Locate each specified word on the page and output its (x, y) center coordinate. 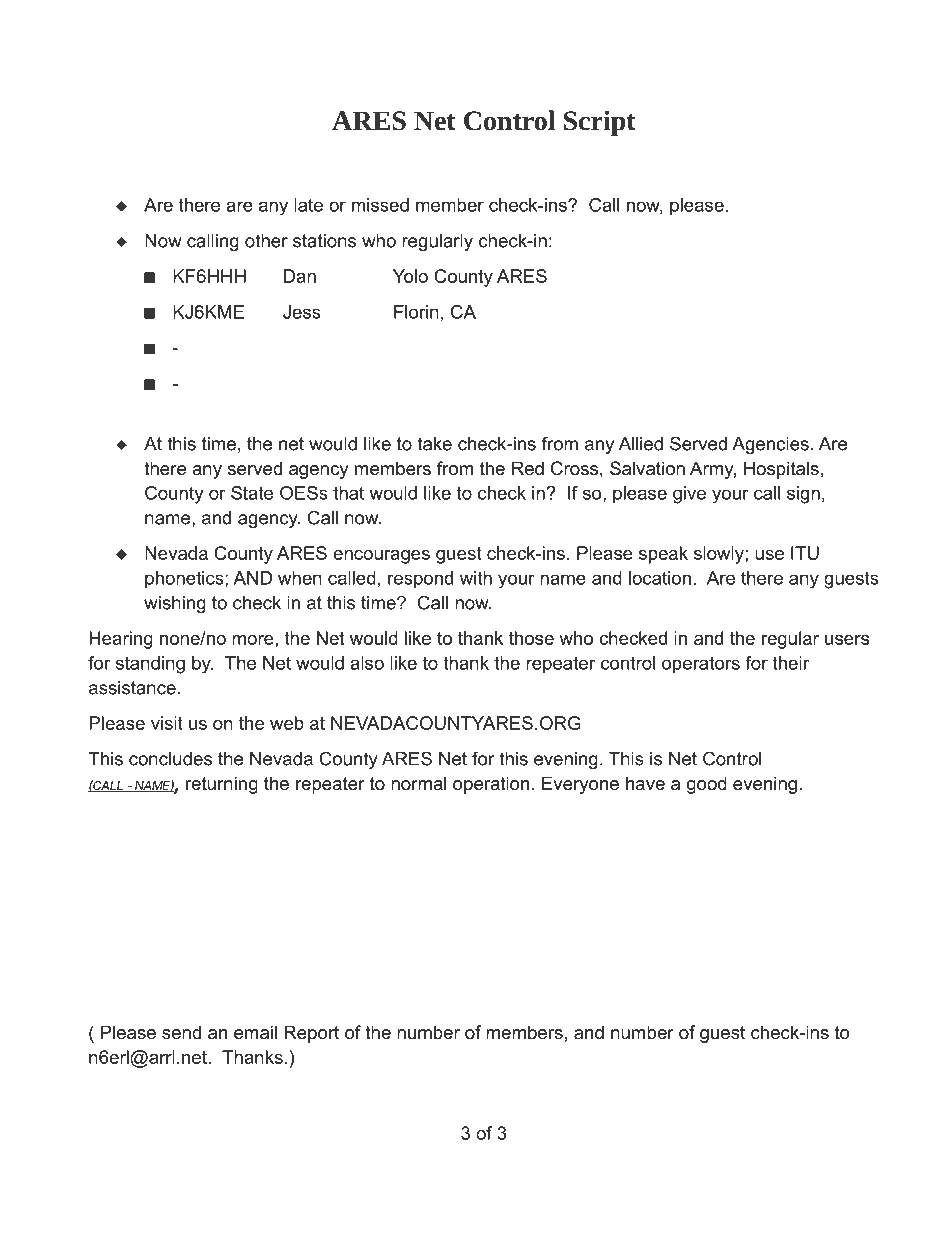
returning (222, 785)
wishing (175, 604)
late (308, 205)
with (476, 578)
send (181, 1032)
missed (380, 205)
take (434, 444)
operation (491, 785)
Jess (302, 312)
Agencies (770, 445)
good (707, 785)
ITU (805, 553)
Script (600, 123)
